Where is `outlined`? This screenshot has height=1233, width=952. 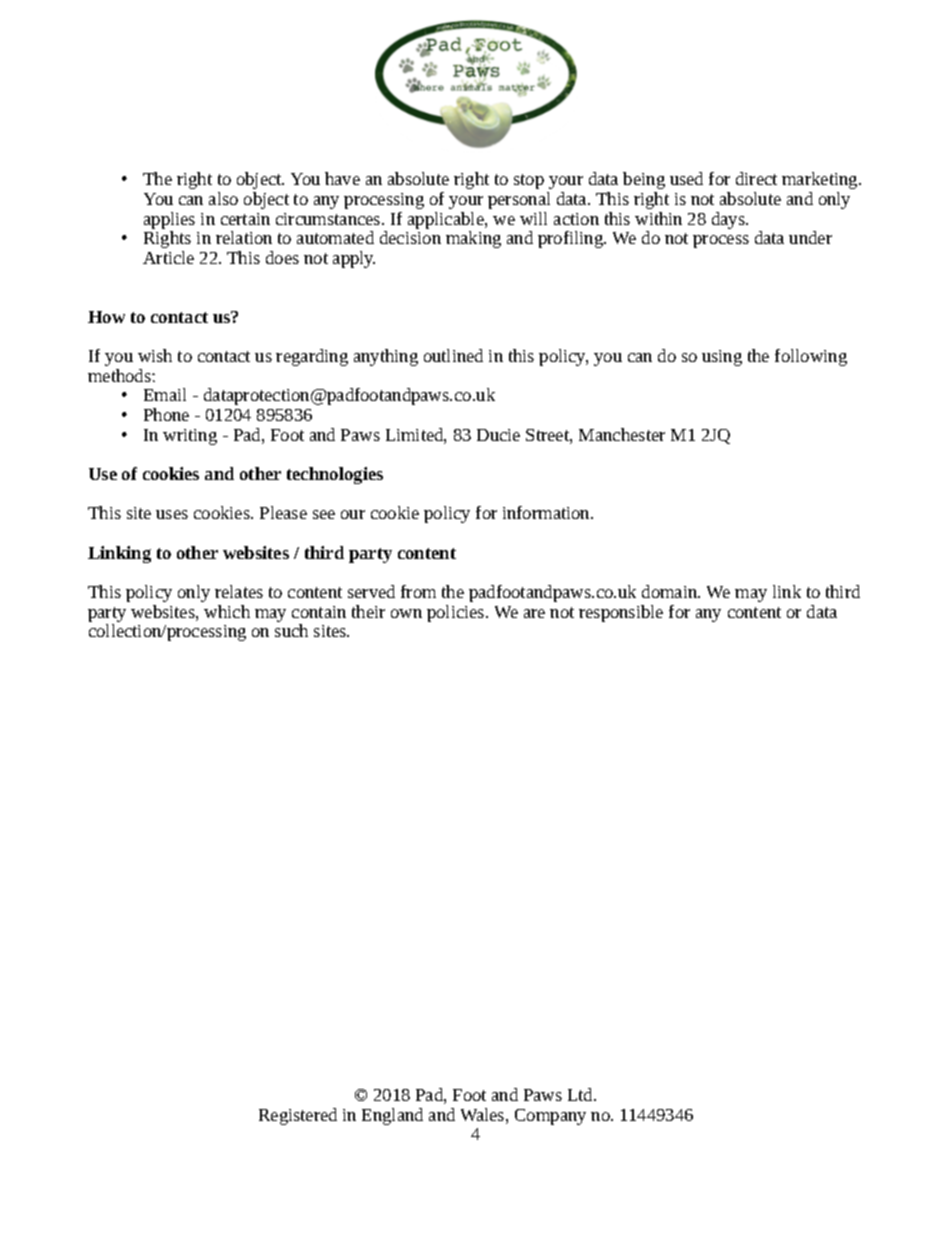
outlined is located at coordinates (453, 355).
